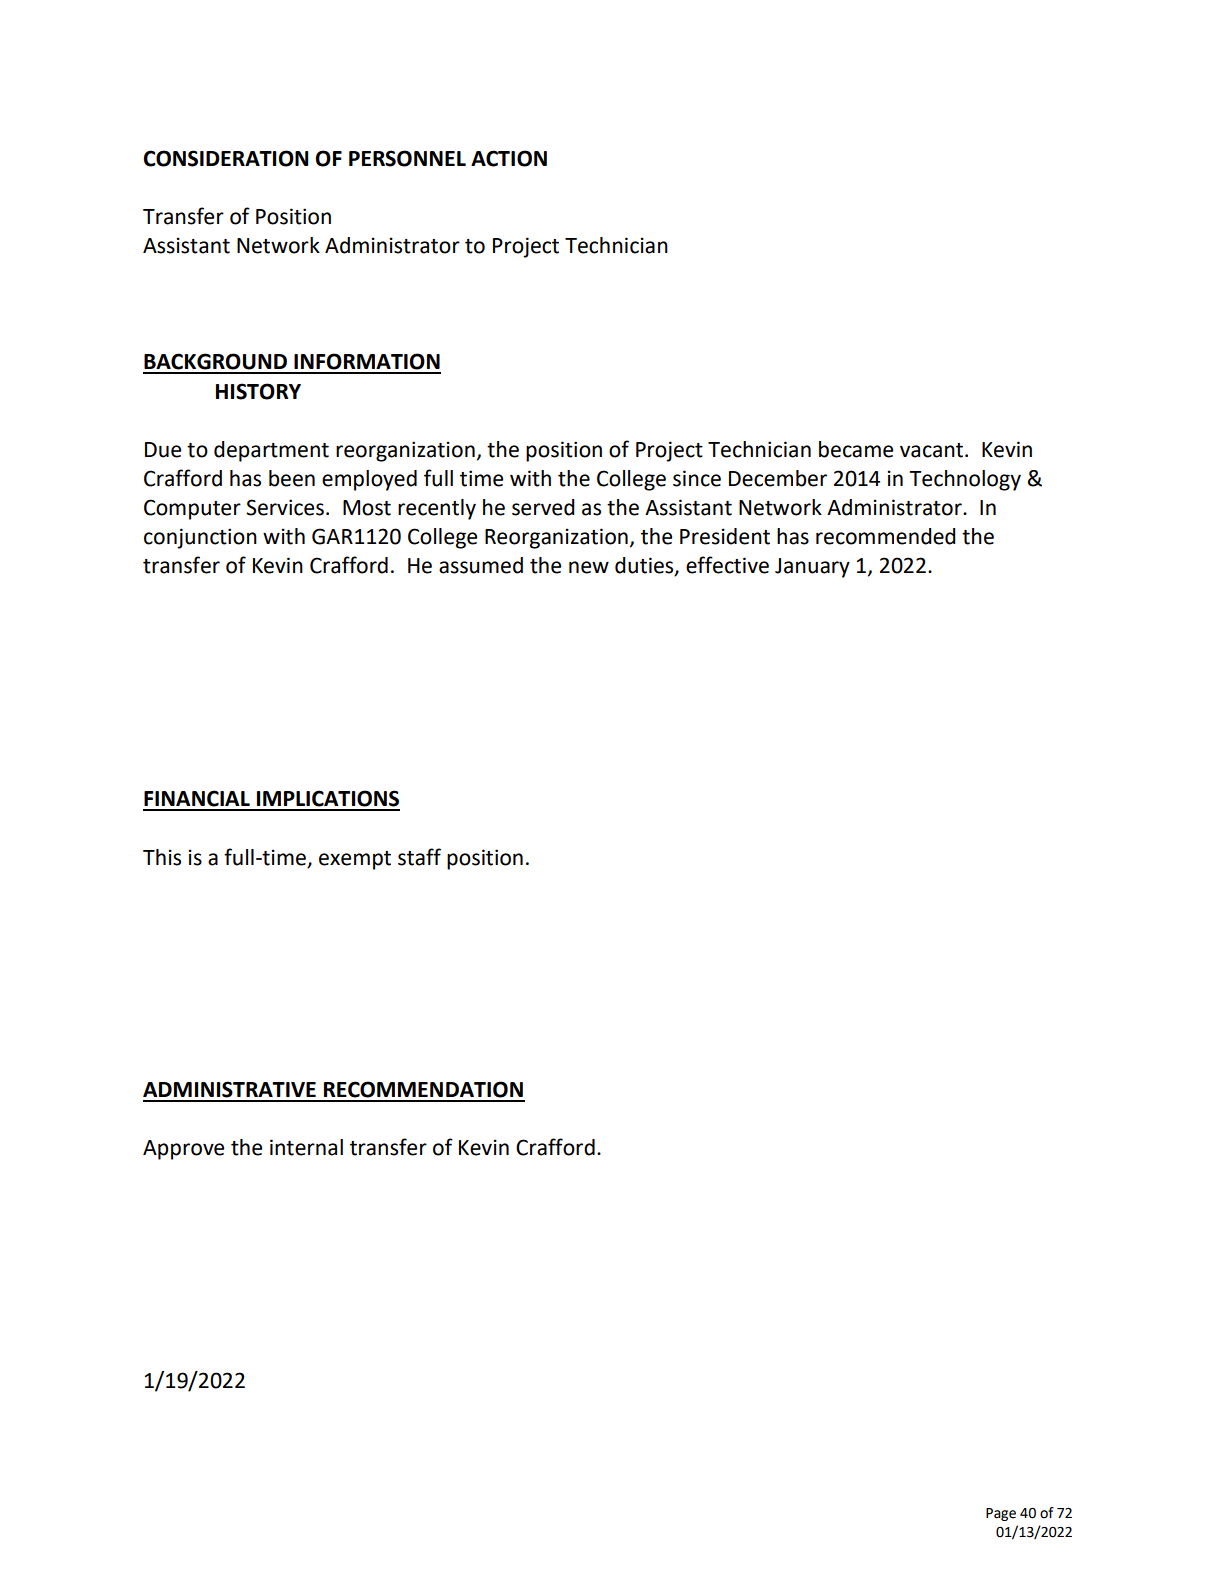 The width and height of the document is (1216, 1574). I want to click on Approve, so click(183, 1150).
